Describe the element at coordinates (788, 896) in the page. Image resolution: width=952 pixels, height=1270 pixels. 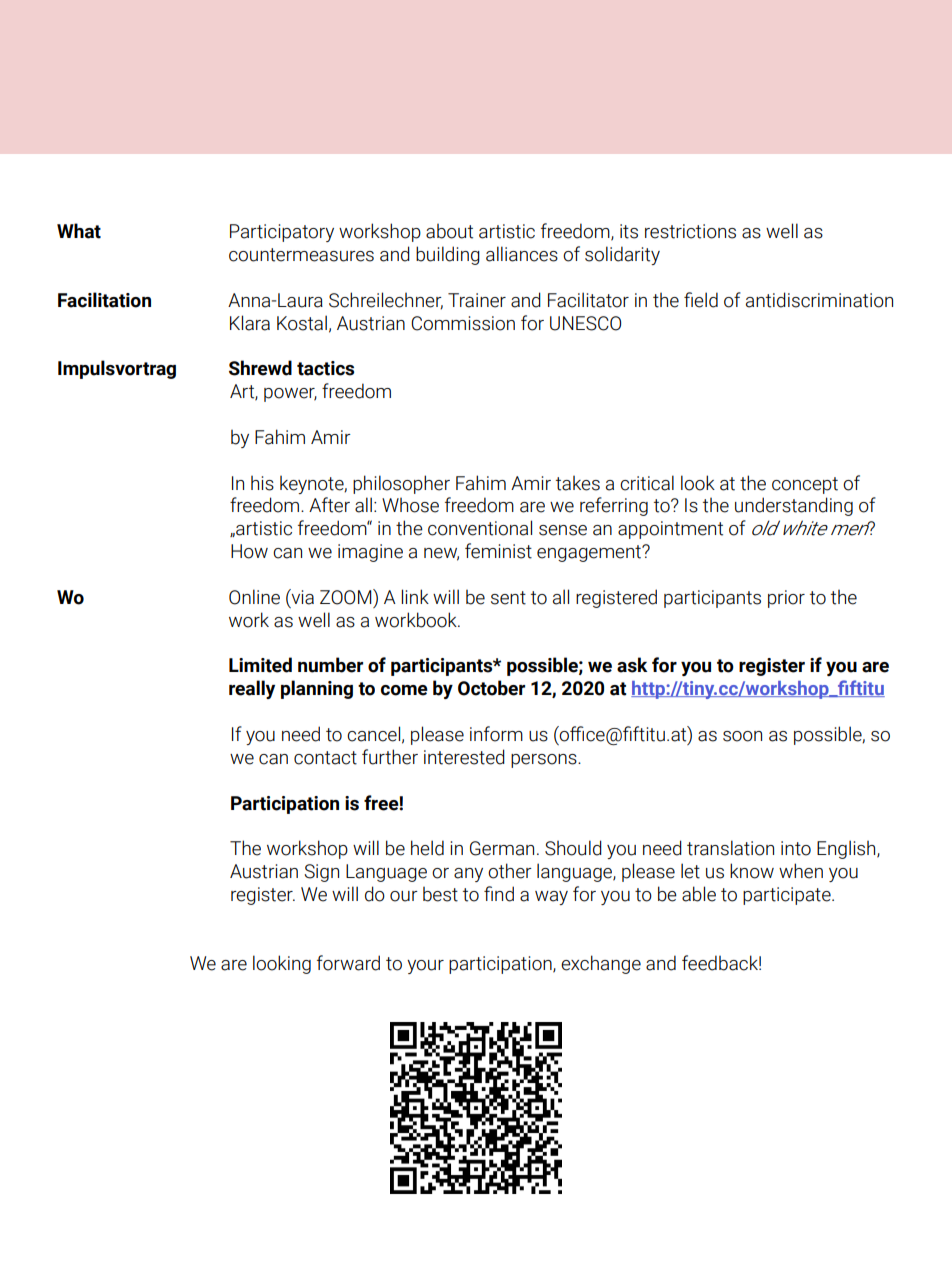
I see `participate` at that location.
